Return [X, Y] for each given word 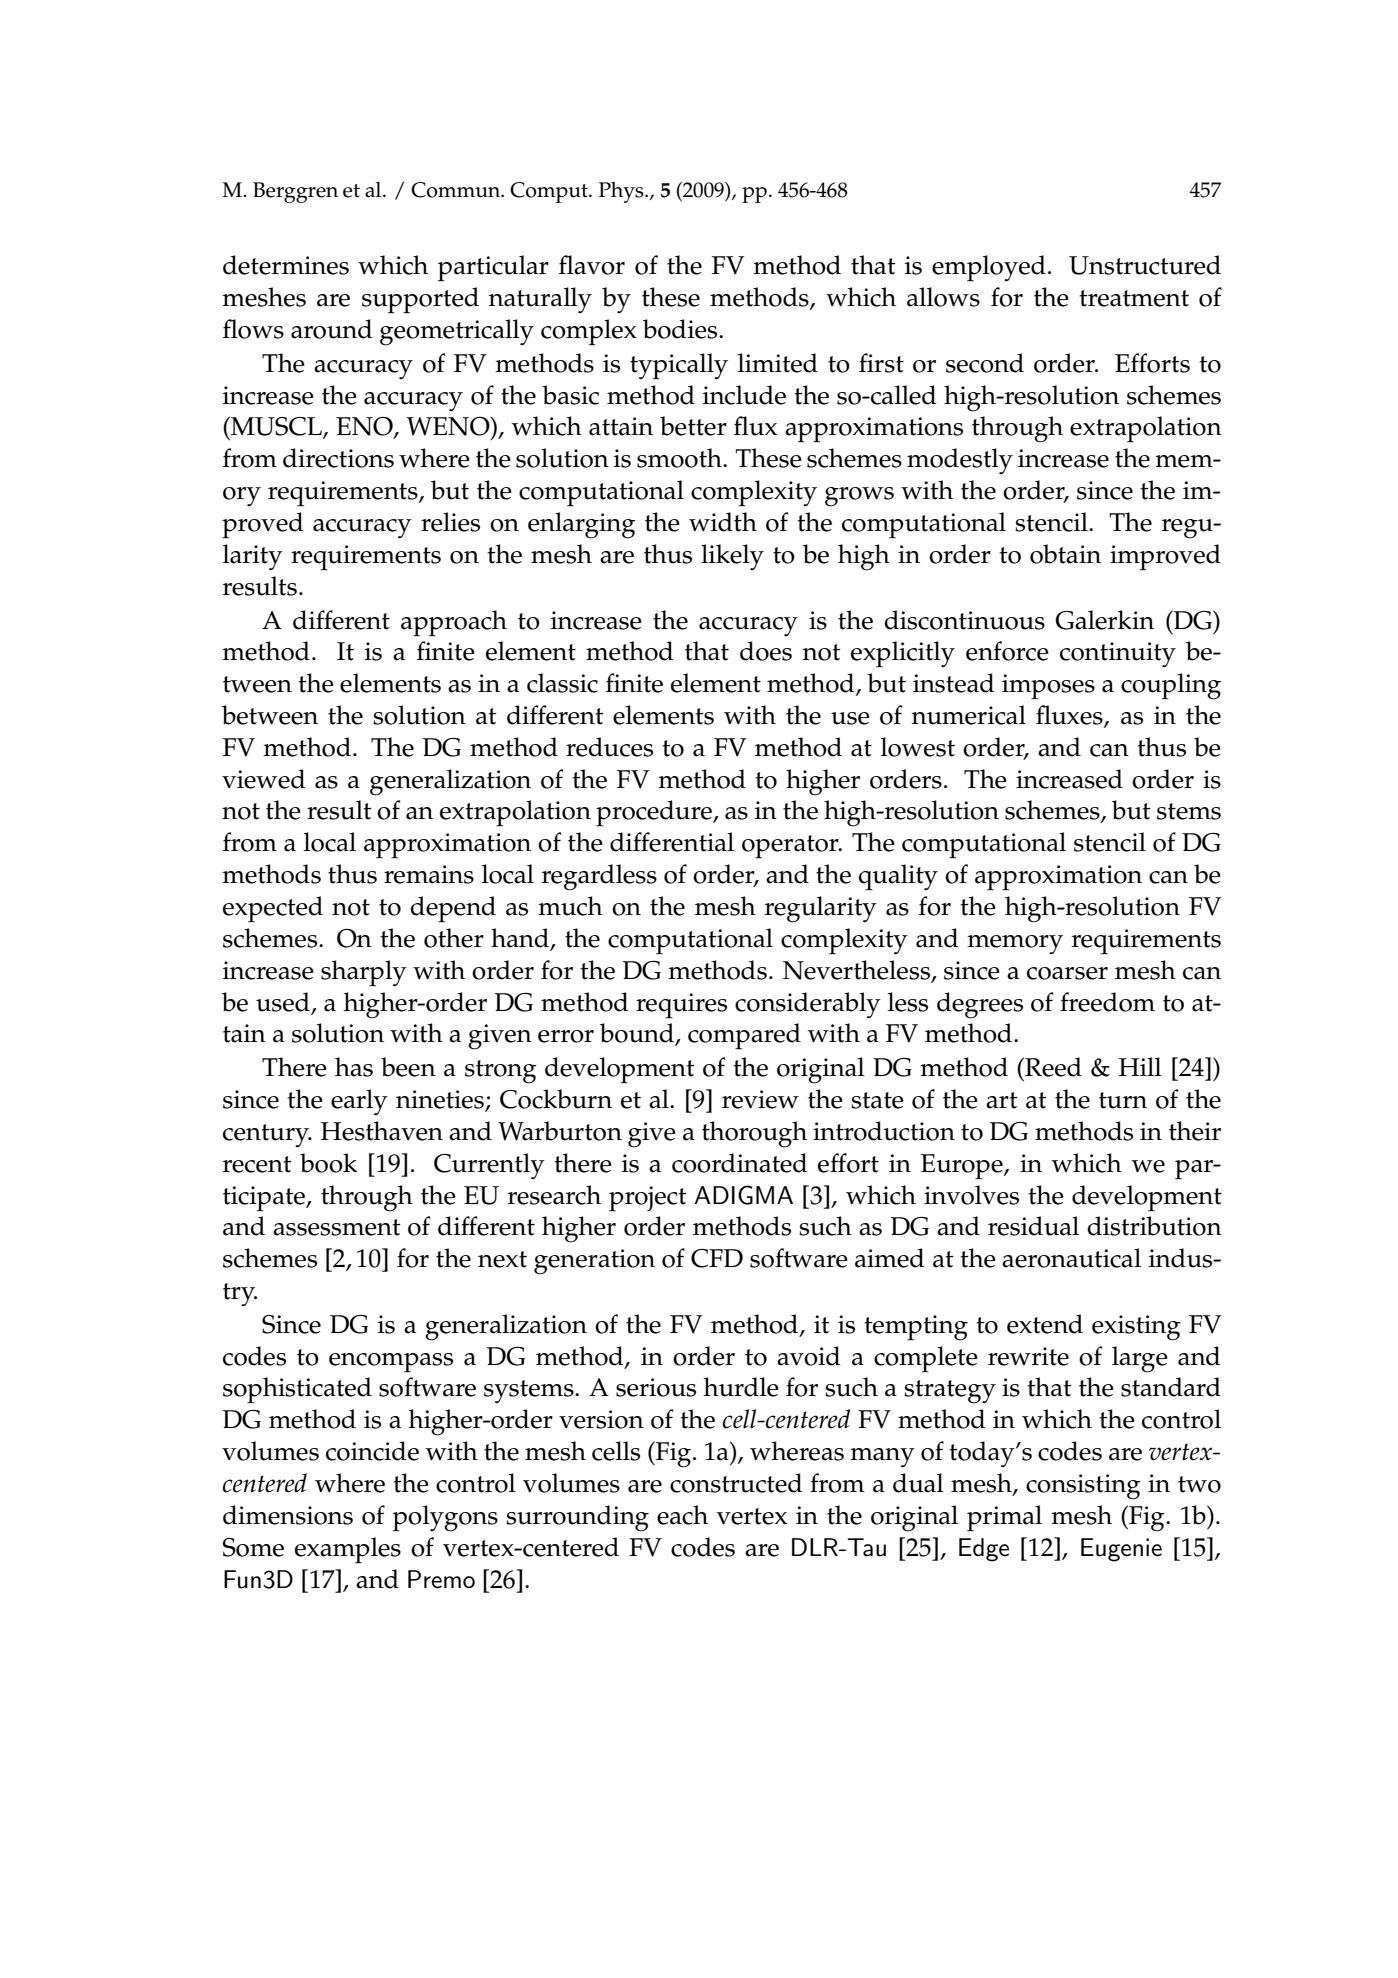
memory [1015, 945]
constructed [736, 1483]
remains [429, 874]
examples [348, 1550]
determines [286, 265]
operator [791, 847]
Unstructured [1145, 265]
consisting [1083, 1487]
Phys [622, 192]
